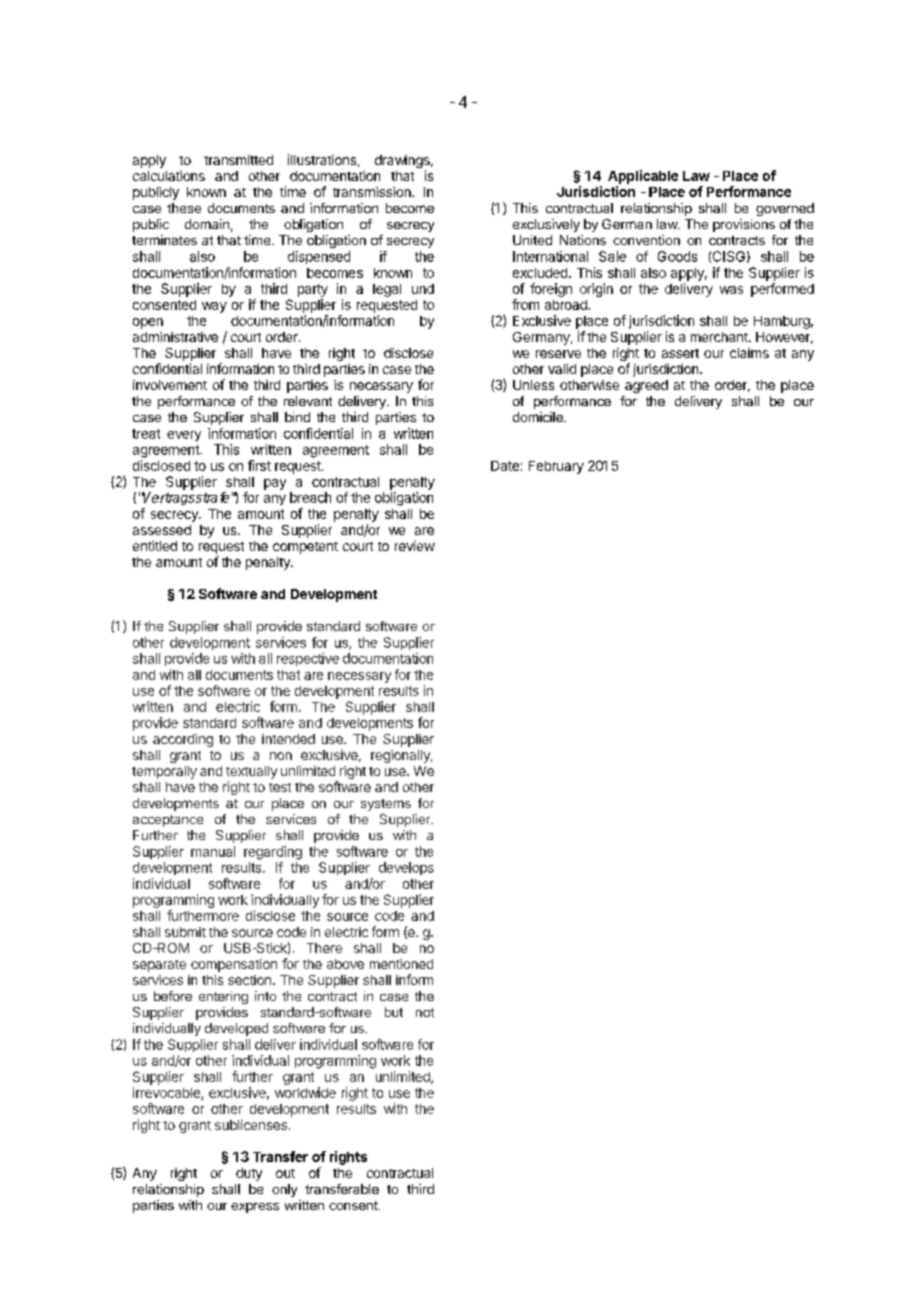 Image resolution: width=924 pixels, height=1308 pixels. What do you see at coordinates (415, 546) in the page?
I see `review` at bounding box center [415, 546].
